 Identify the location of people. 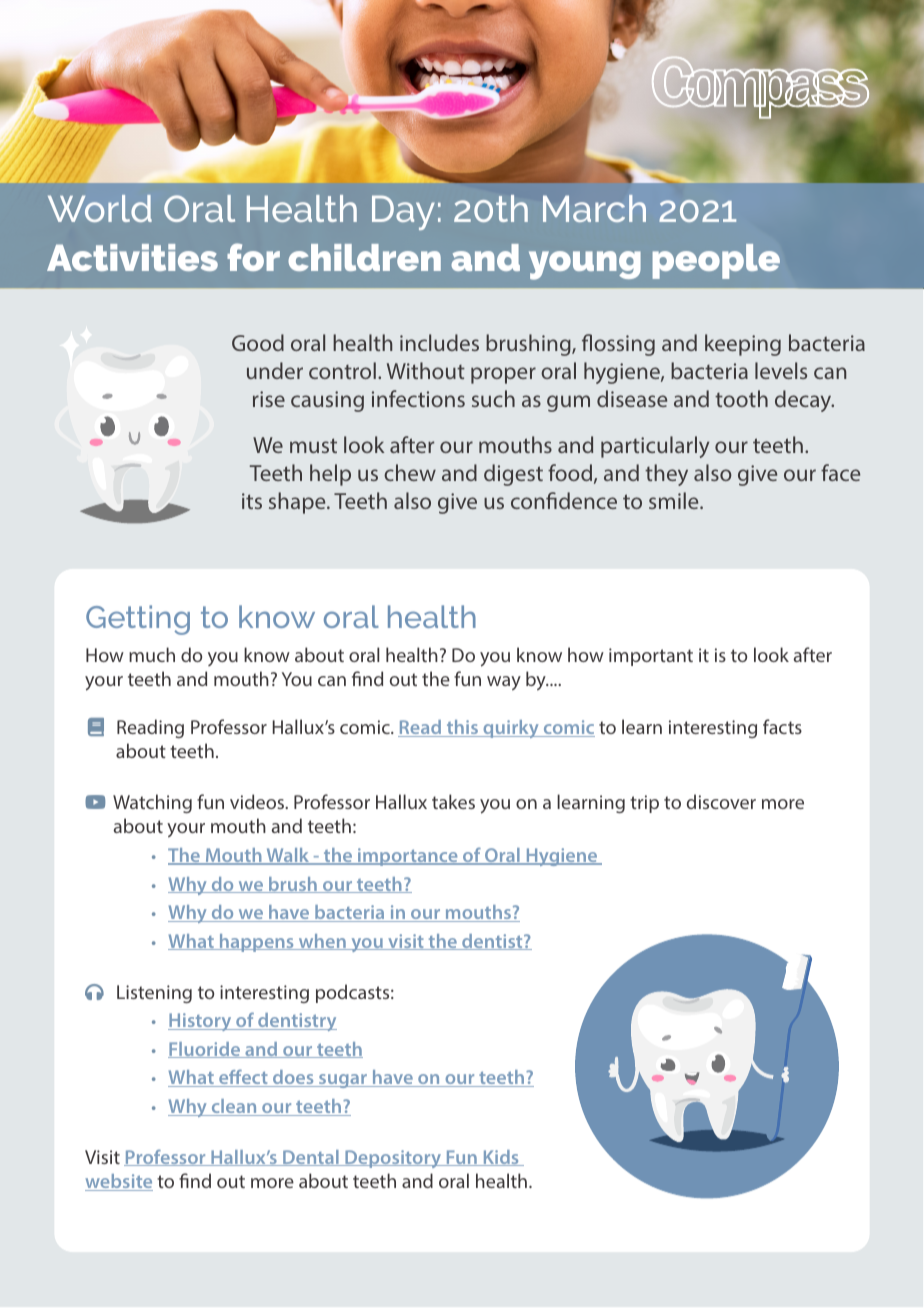
(716, 261).
